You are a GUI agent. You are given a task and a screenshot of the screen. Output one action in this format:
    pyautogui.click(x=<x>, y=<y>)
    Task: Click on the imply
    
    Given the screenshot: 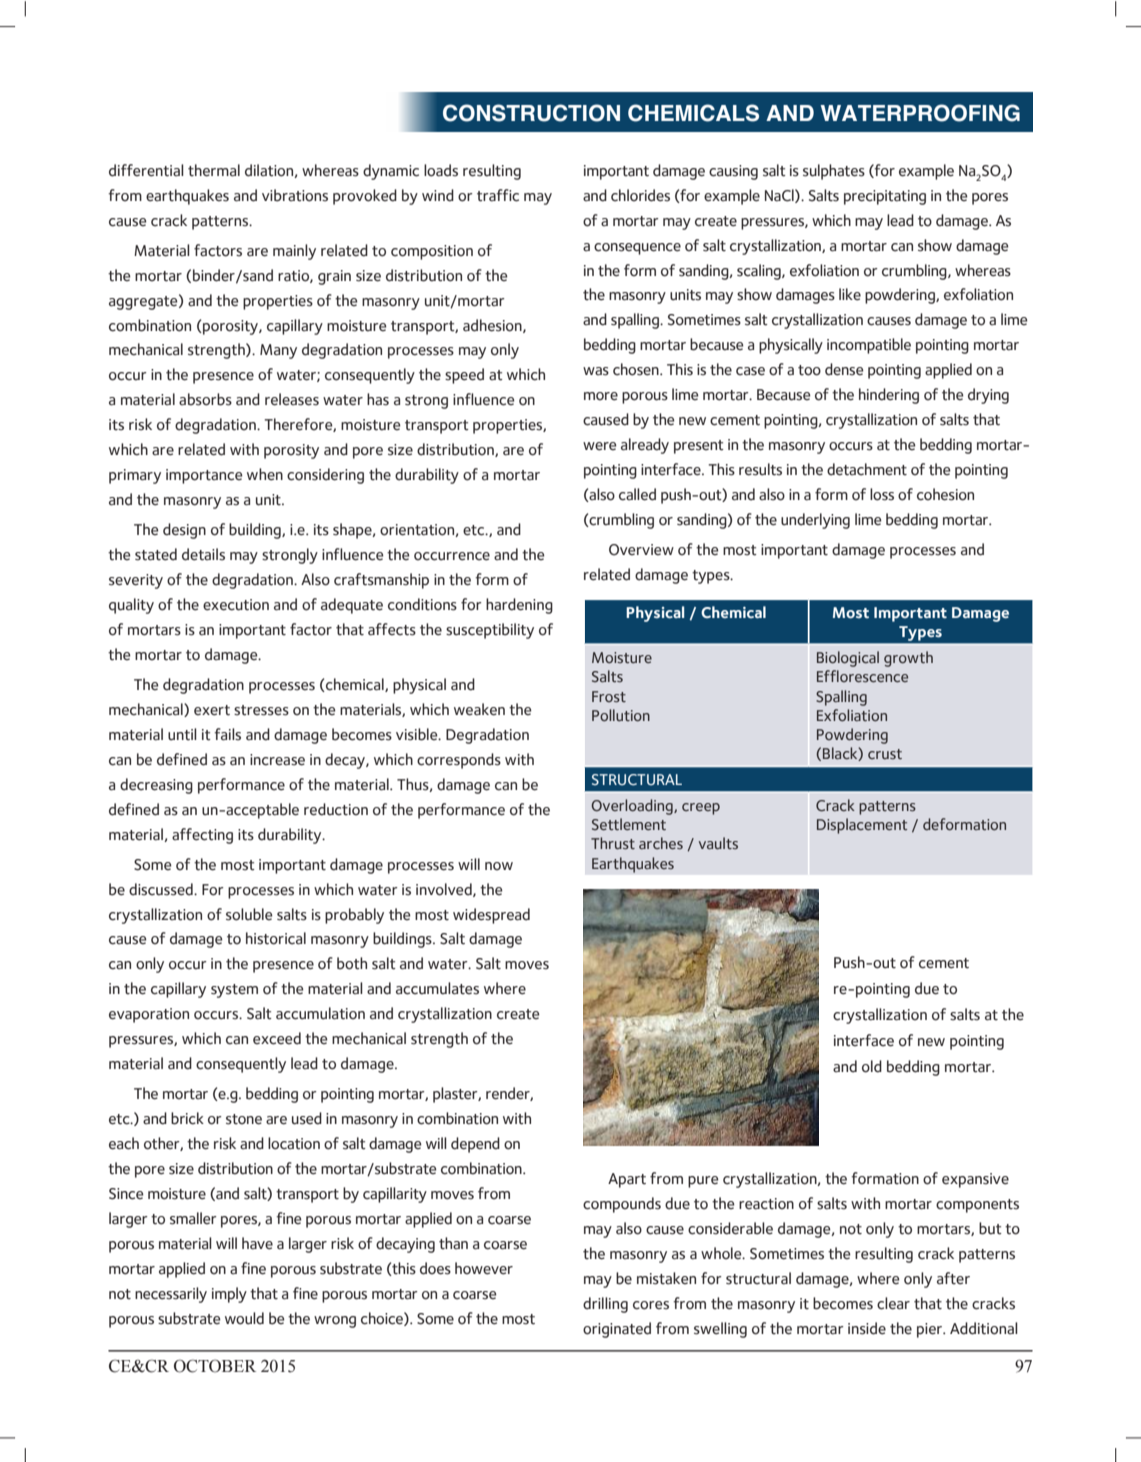 What is the action you would take?
    pyautogui.click(x=229, y=1295)
